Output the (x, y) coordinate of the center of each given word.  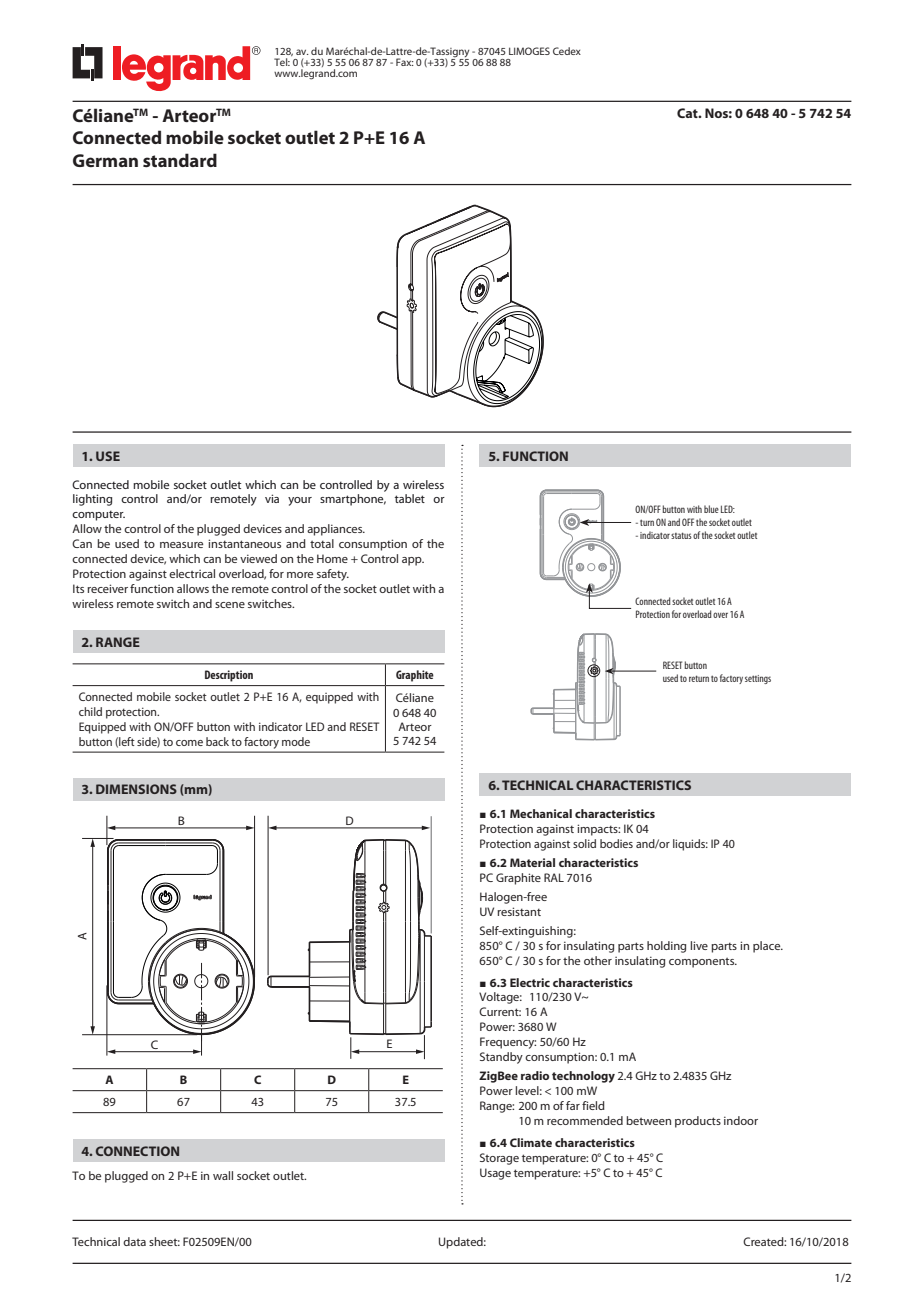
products (698, 1122)
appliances (336, 530)
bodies (616, 843)
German (105, 160)
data (134, 1241)
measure (181, 545)
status (681, 535)
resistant (519, 911)
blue (711, 509)
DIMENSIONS (136, 789)
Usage (495, 1174)
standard (180, 160)
